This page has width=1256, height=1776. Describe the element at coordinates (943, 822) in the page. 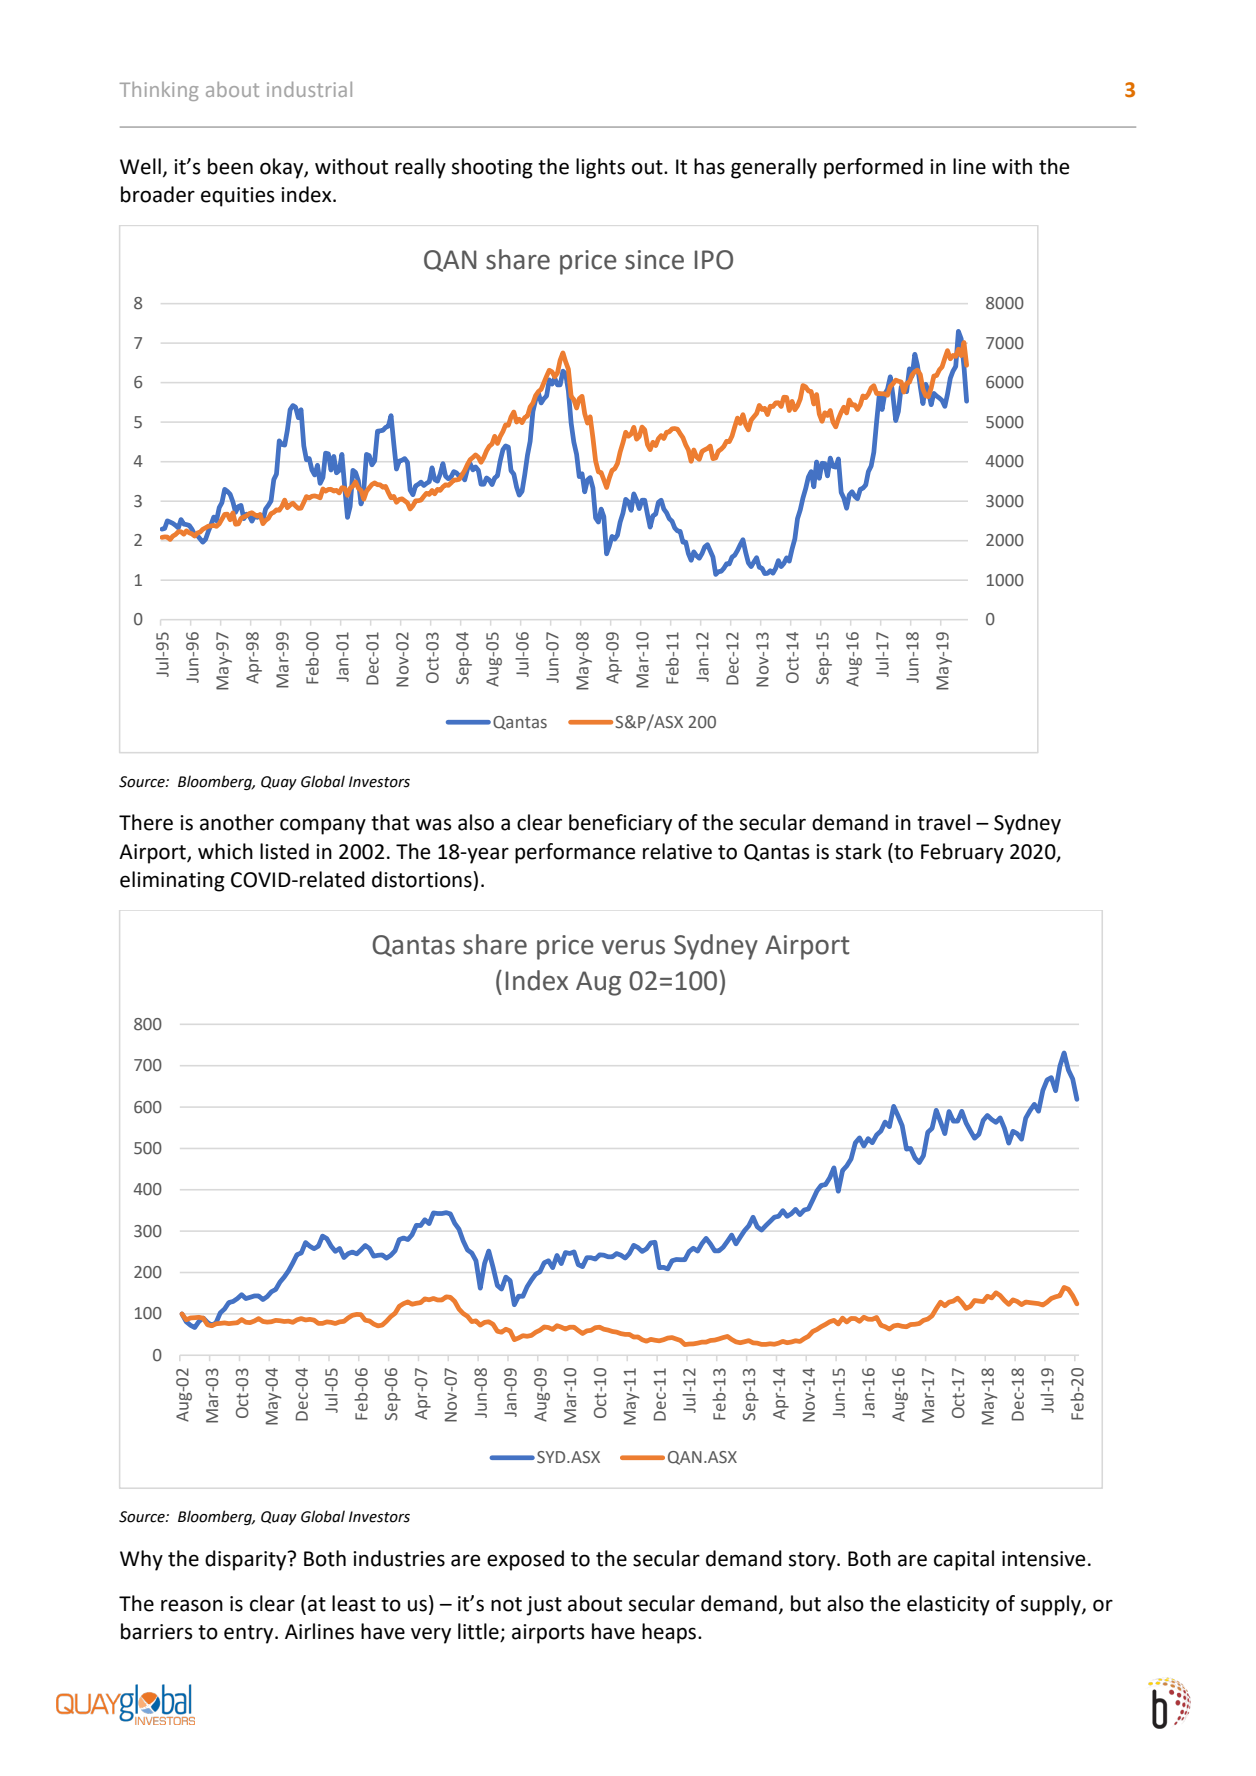

I see `travel` at that location.
